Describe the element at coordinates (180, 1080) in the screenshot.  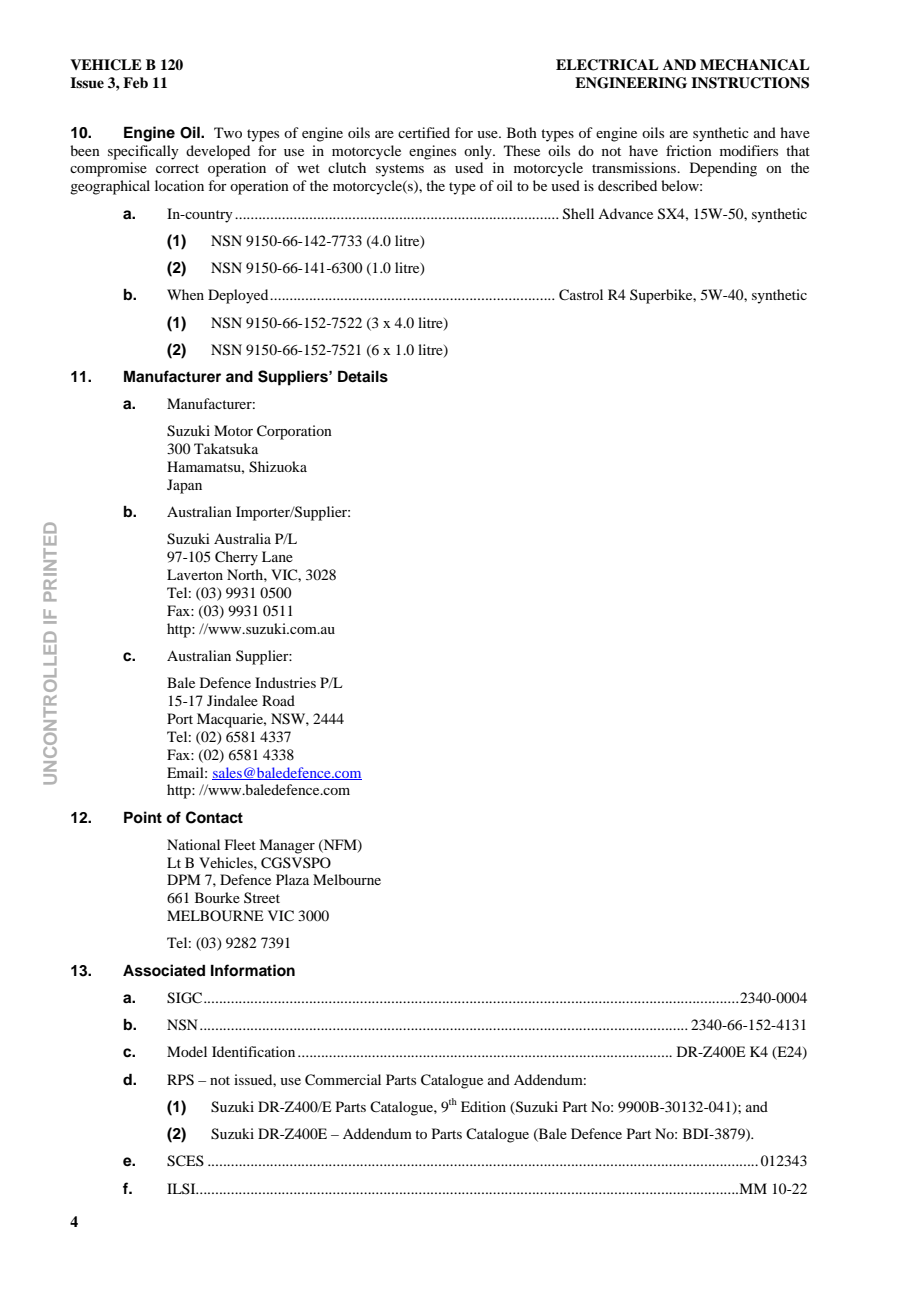
I see `RPS` at that location.
